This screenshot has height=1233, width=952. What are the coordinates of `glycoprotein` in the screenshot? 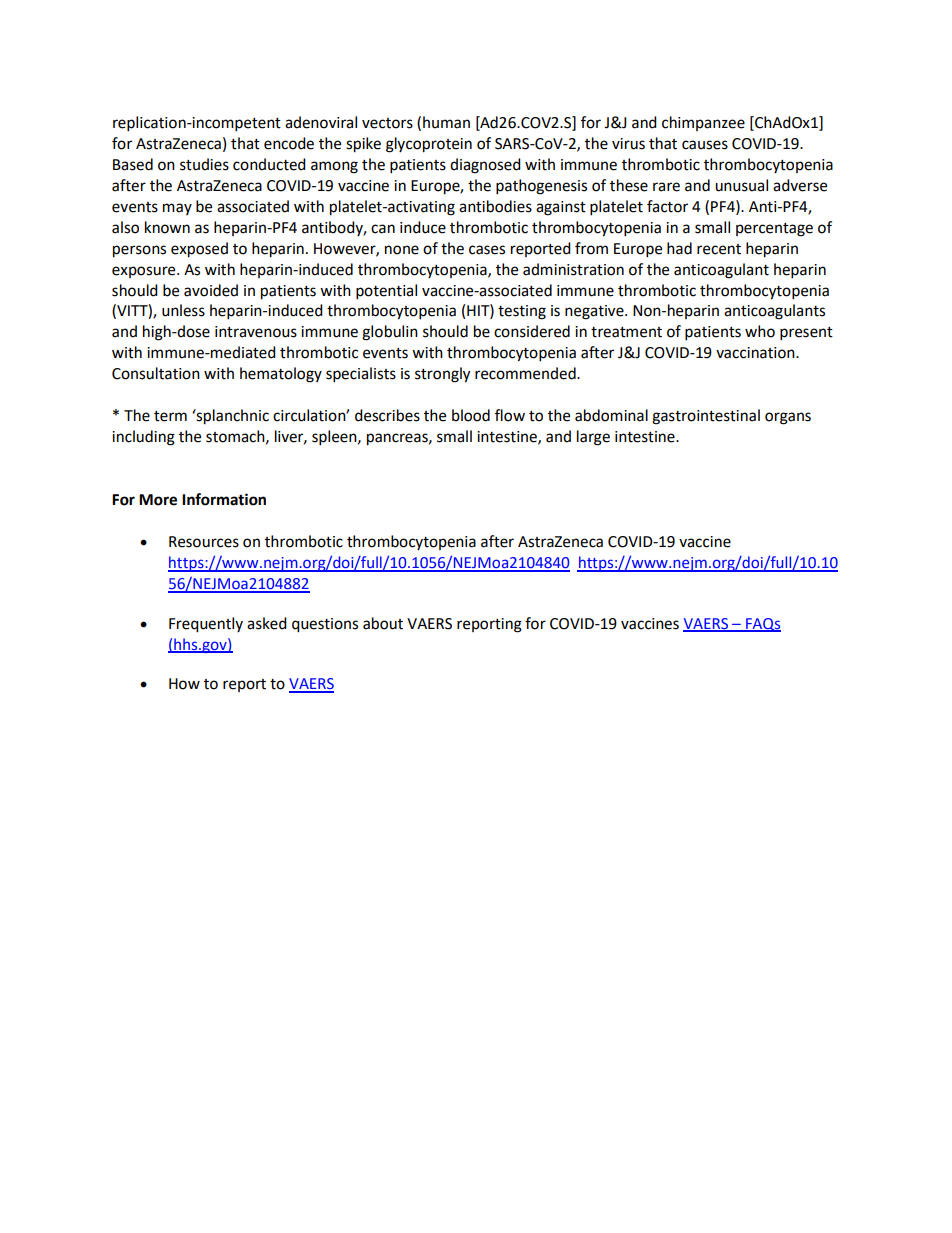 It's located at (429, 145).
